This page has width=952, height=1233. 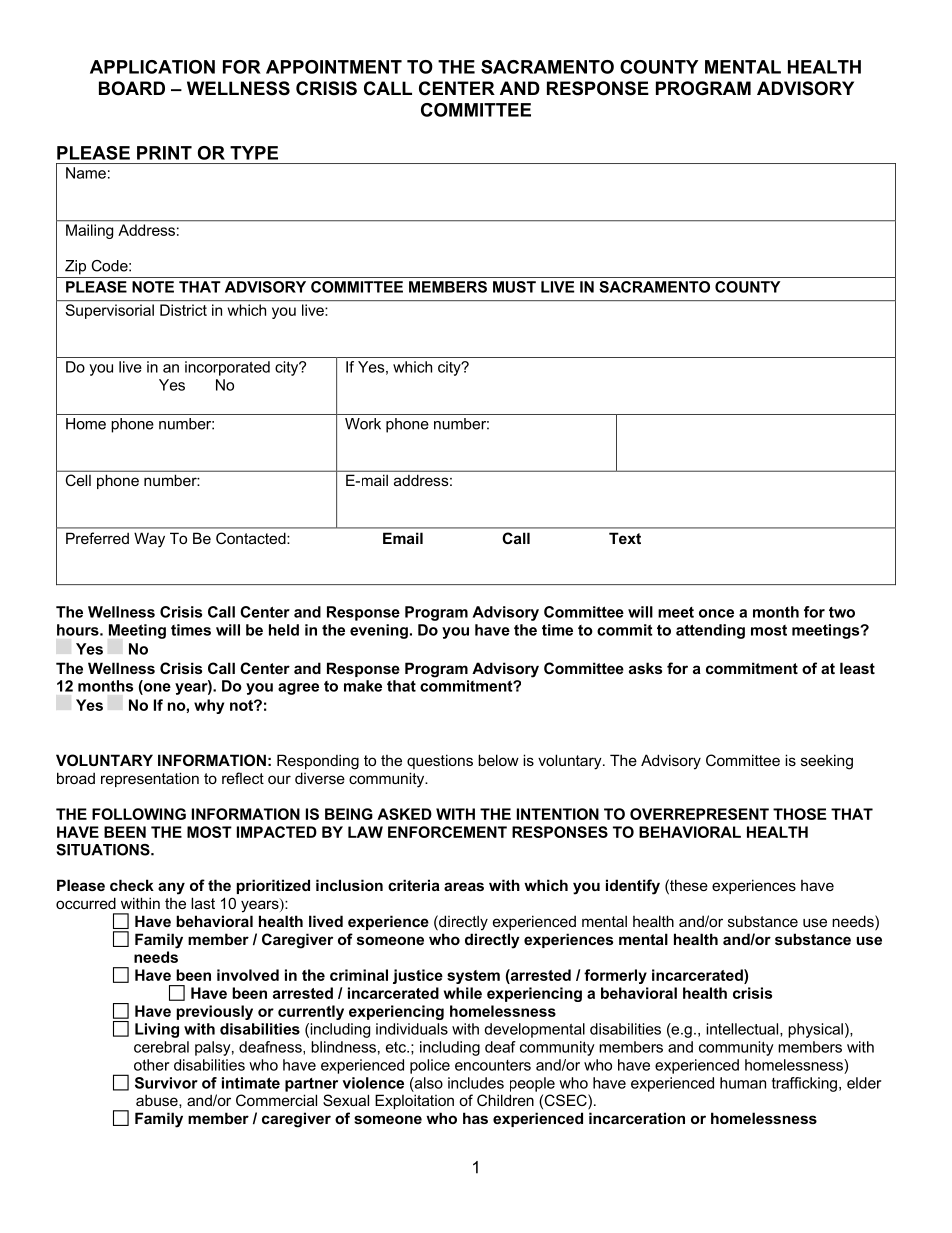 What do you see at coordinates (334, 67) in the page?
I see `APPOINTMENT` at bounding box center [334, 67].
